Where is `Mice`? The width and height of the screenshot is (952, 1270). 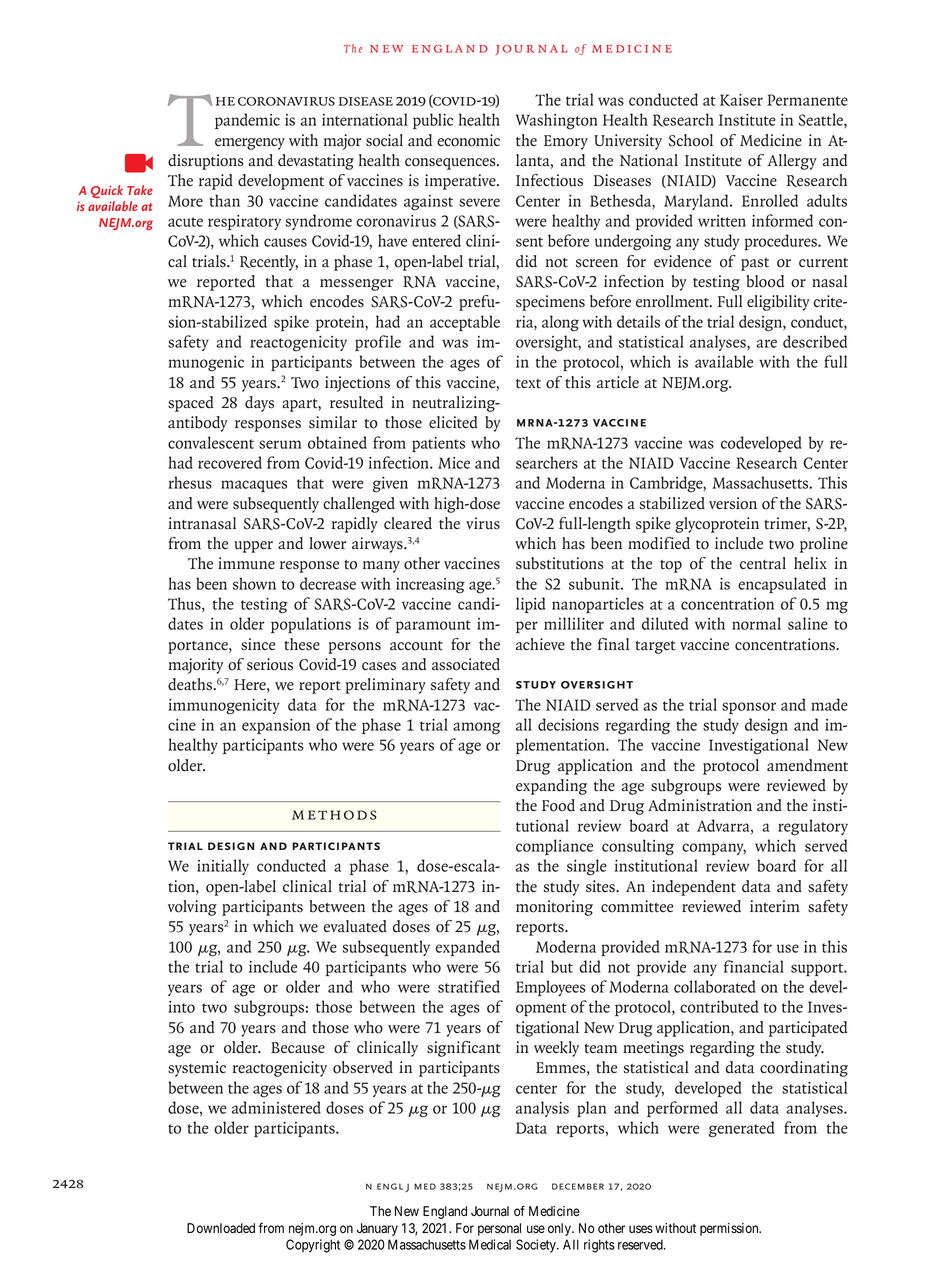 Mice is located at coordinates (454, 463).
